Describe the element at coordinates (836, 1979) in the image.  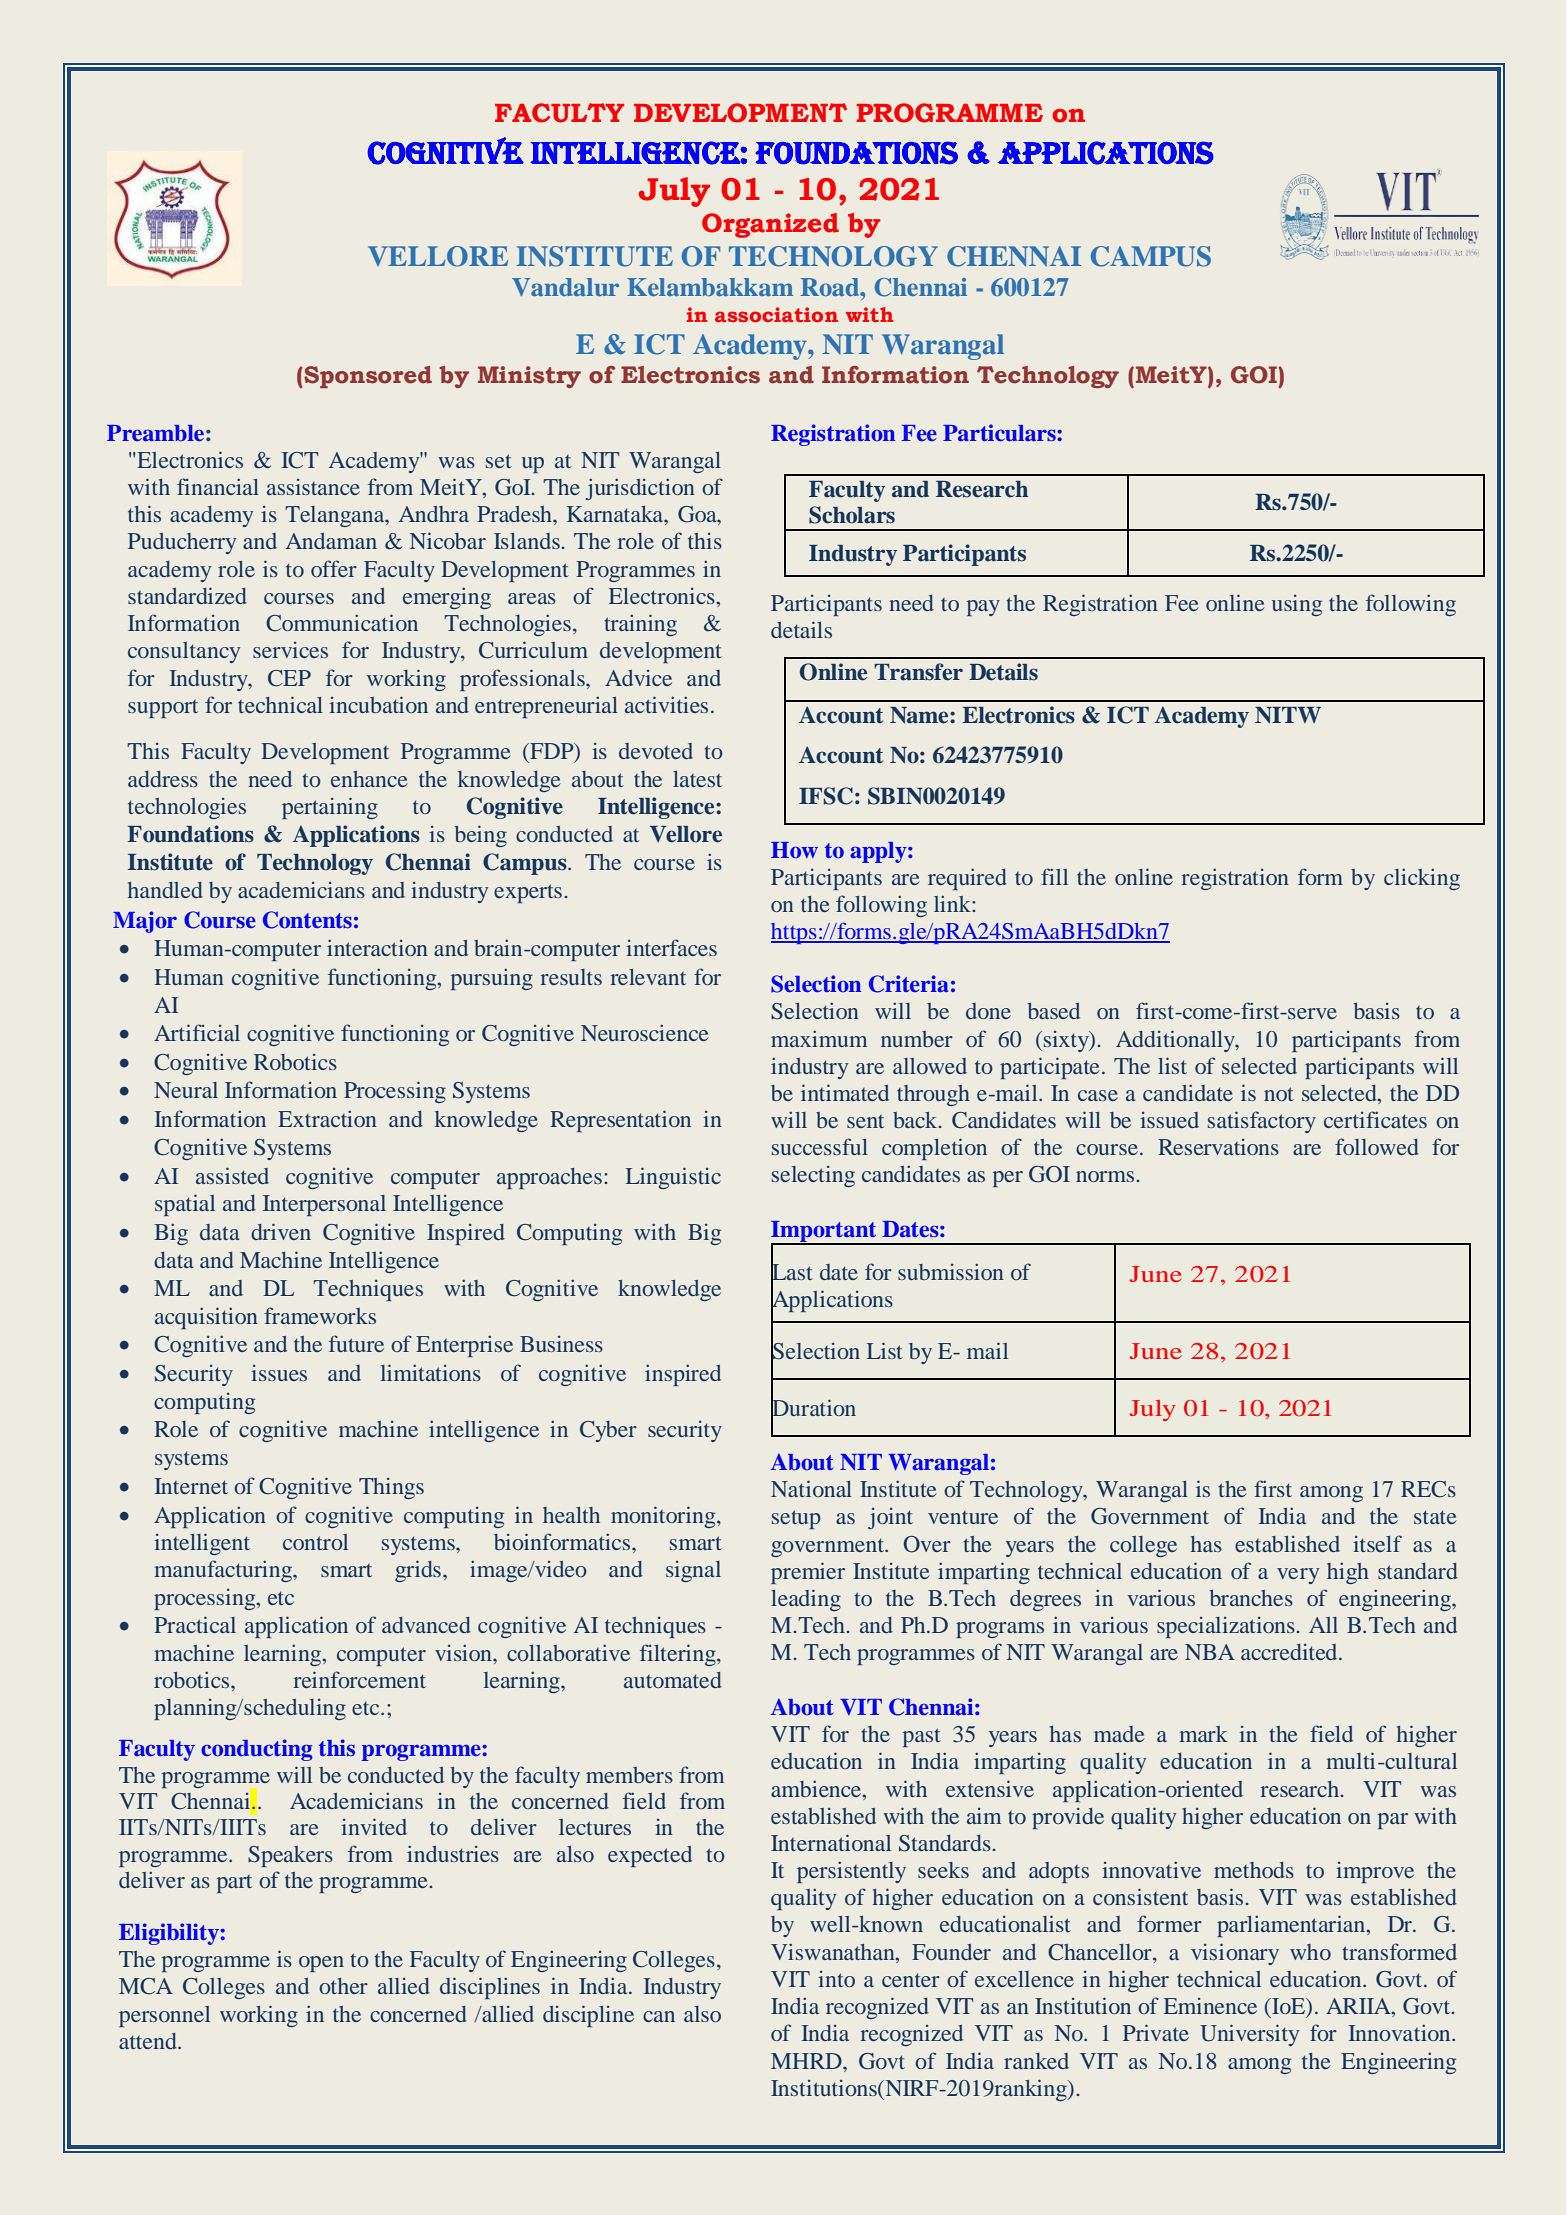
I see `into` at that location.
